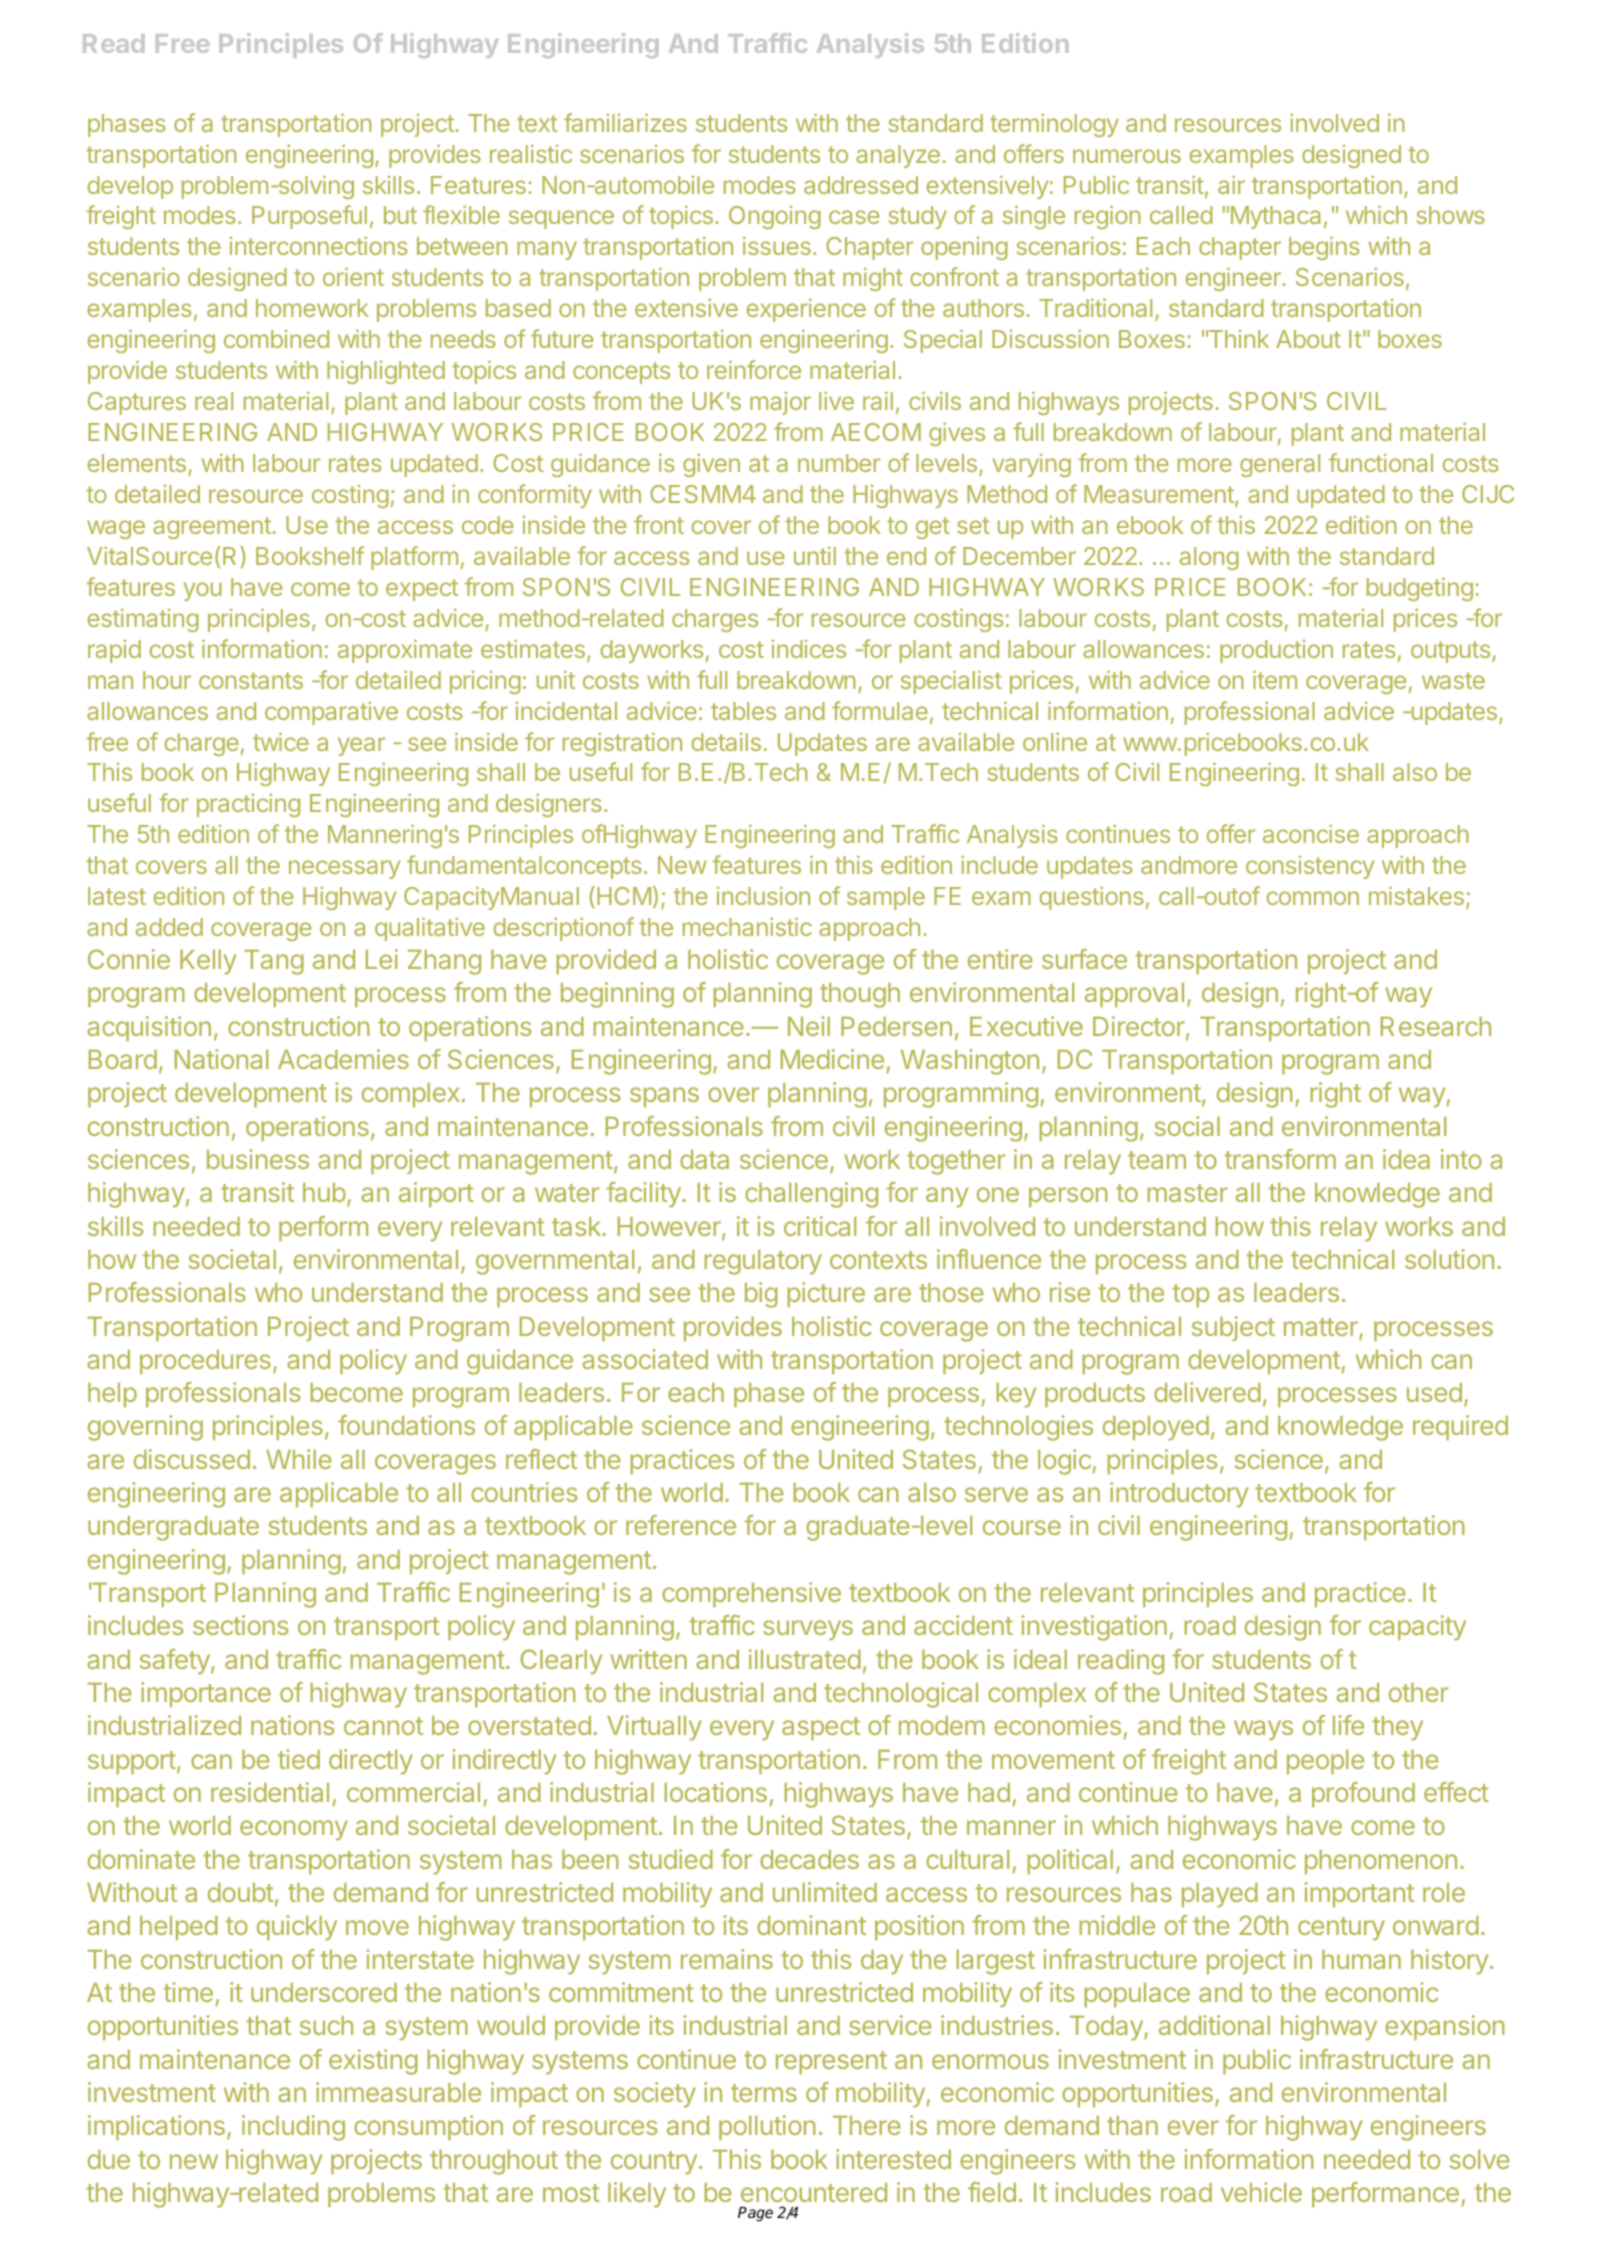  I want to click on Purposeful, so click(309, 217).
